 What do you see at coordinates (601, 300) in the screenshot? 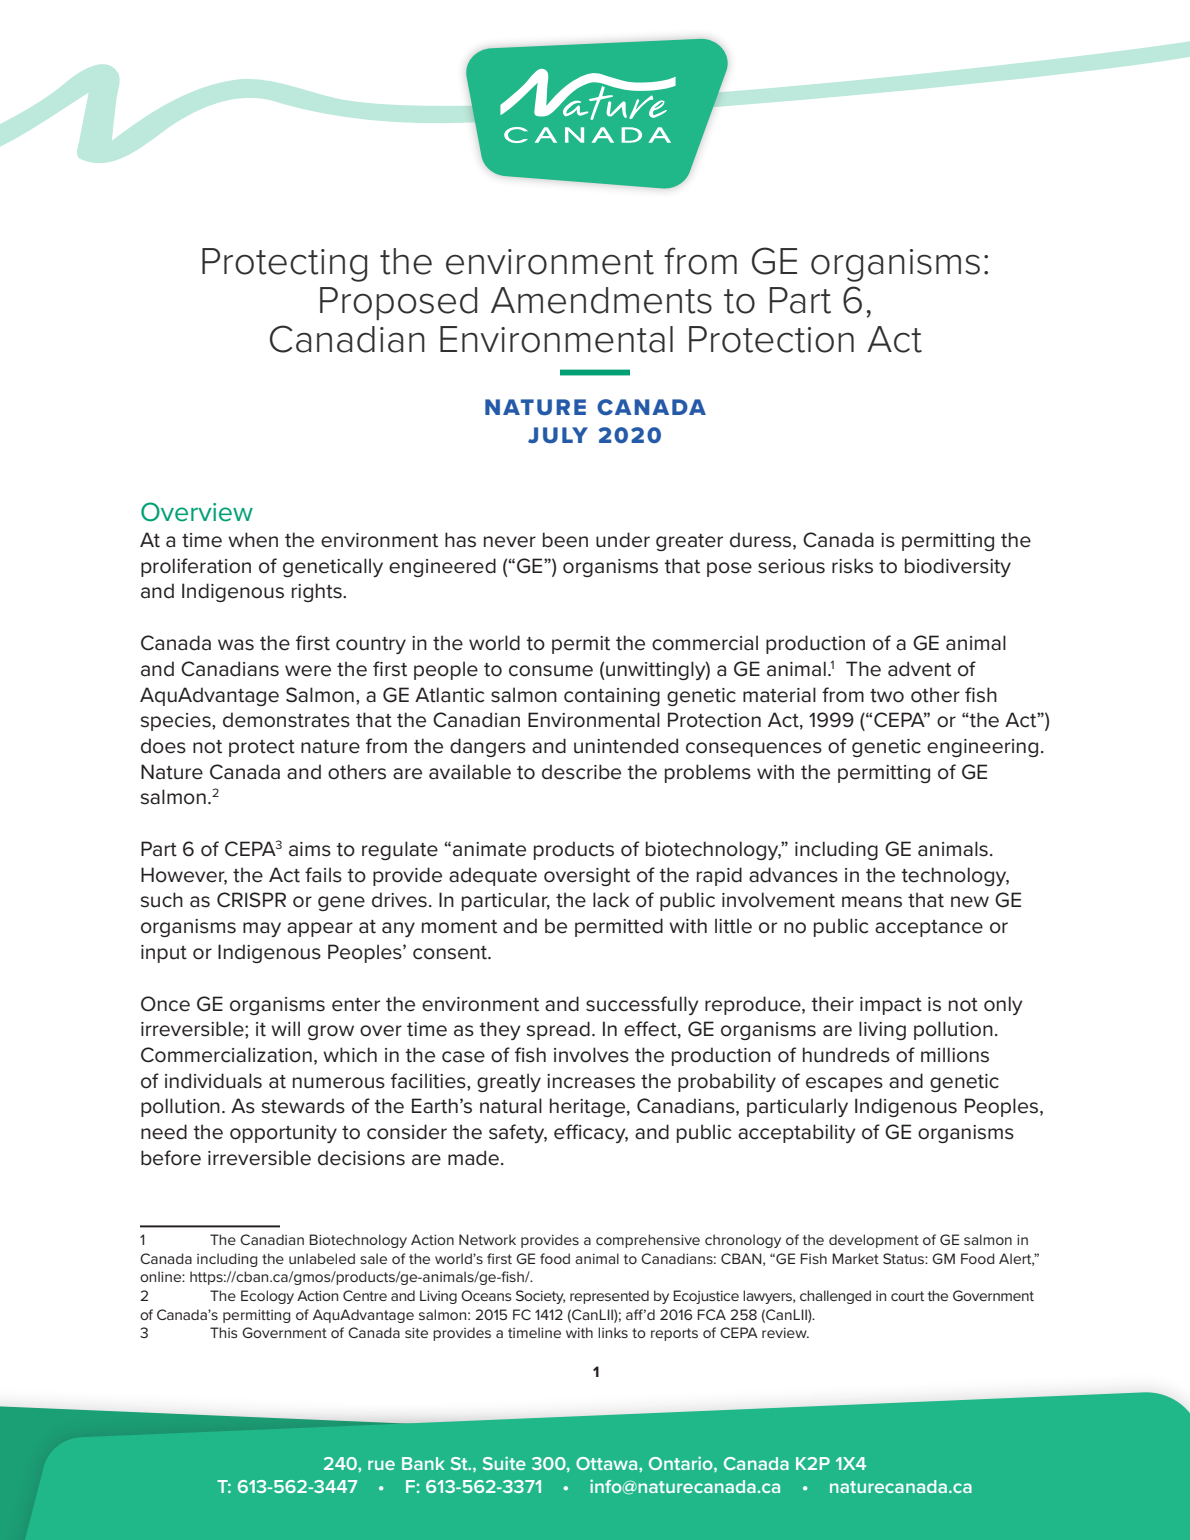
I see `Amendments` at bounding box center [601, 300].
